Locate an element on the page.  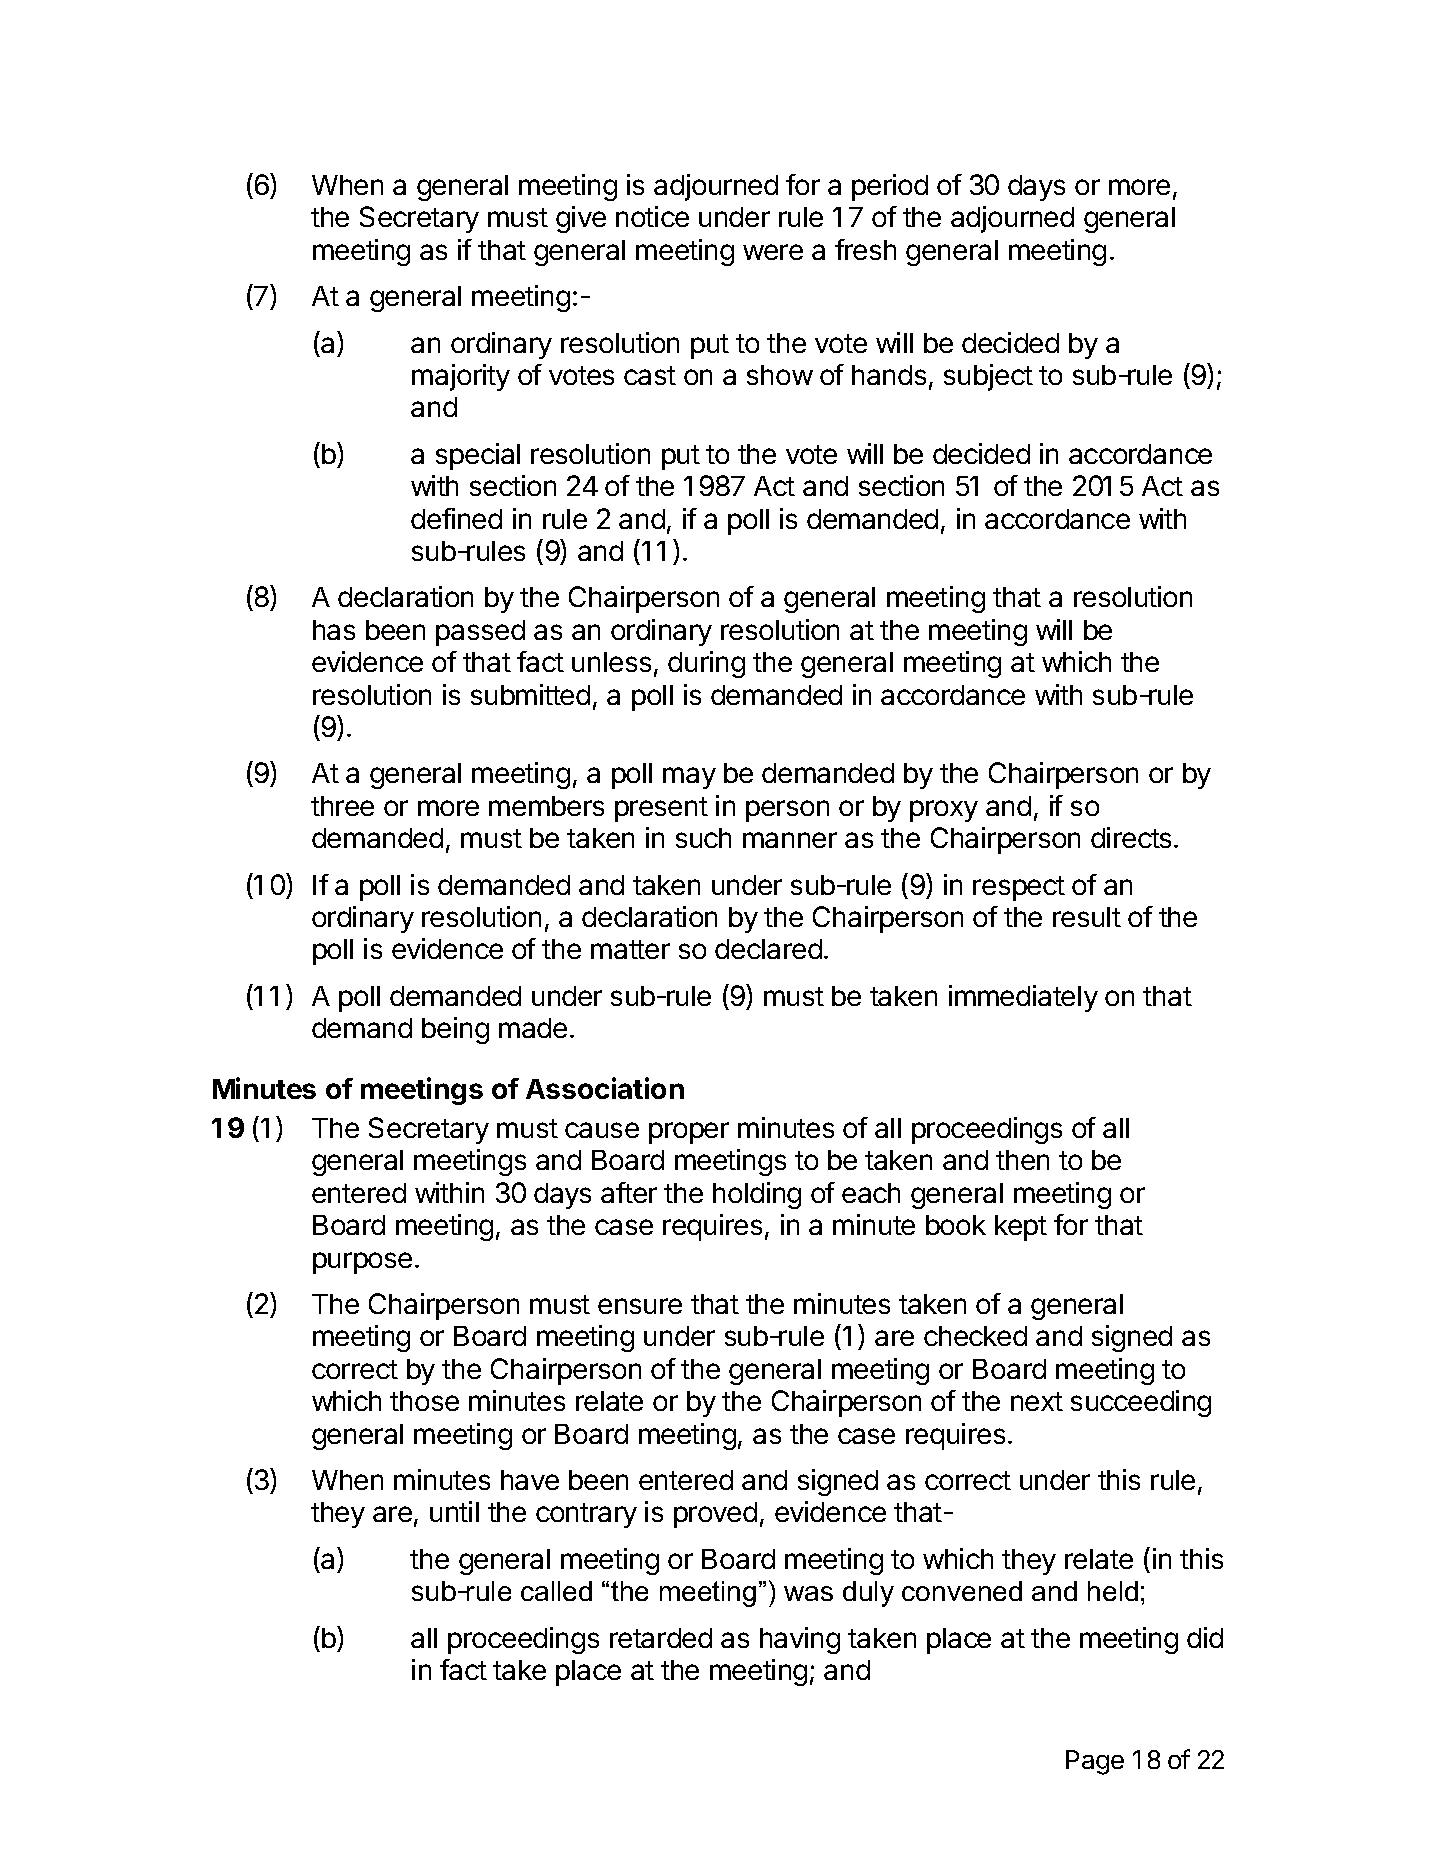
called is located at coordinates (556, 1591).
